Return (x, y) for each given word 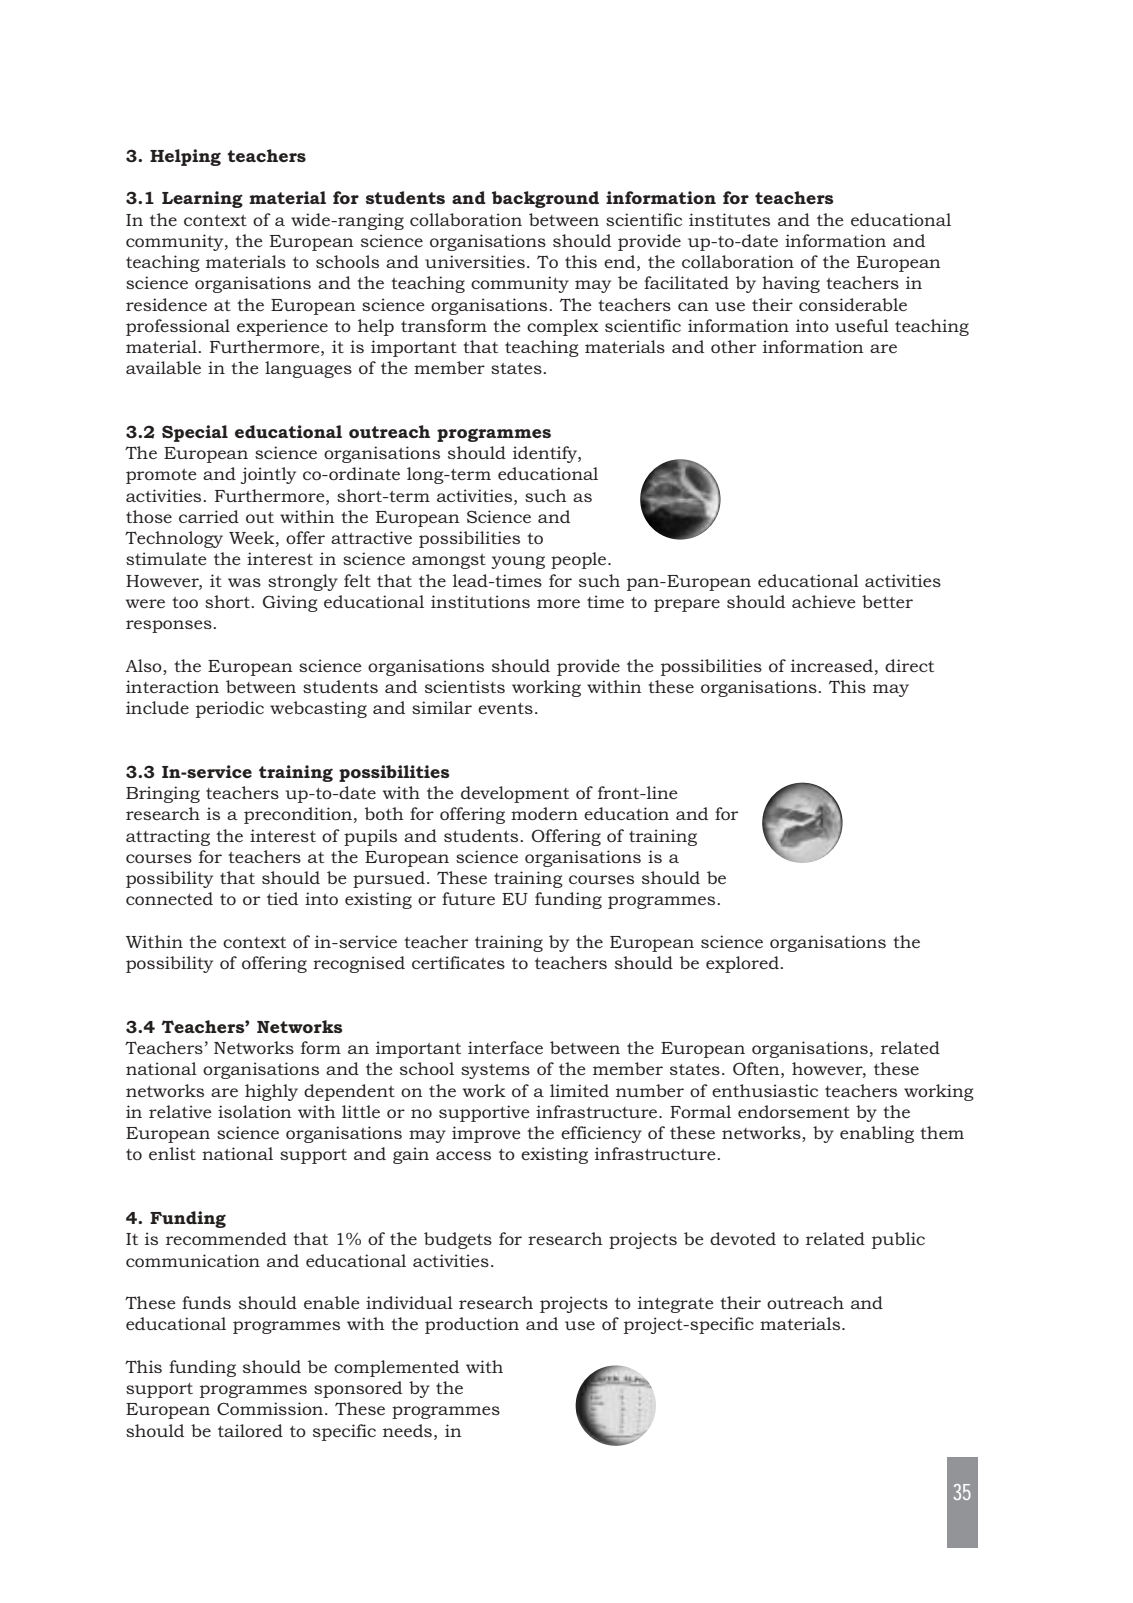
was (244, 582)
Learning (202, 199)
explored (743, 964)
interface (505, 1047)
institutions (480, 601)
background (545, 199)
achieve (824, 601)
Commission (271, 1408)
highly (271, 1092)
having (791, 284)
